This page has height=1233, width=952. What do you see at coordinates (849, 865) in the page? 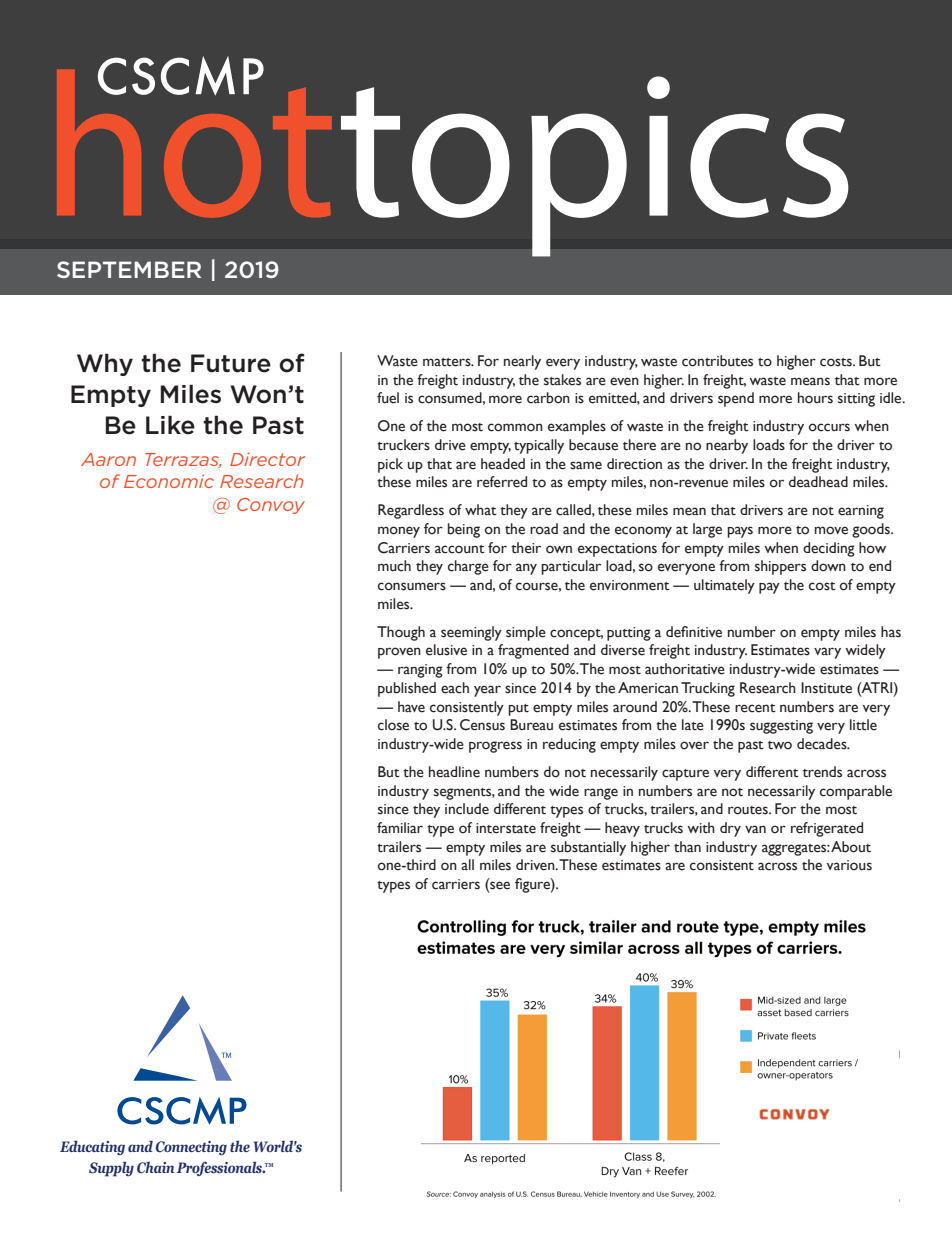
I see `various` at bounding box center [849, 865].
